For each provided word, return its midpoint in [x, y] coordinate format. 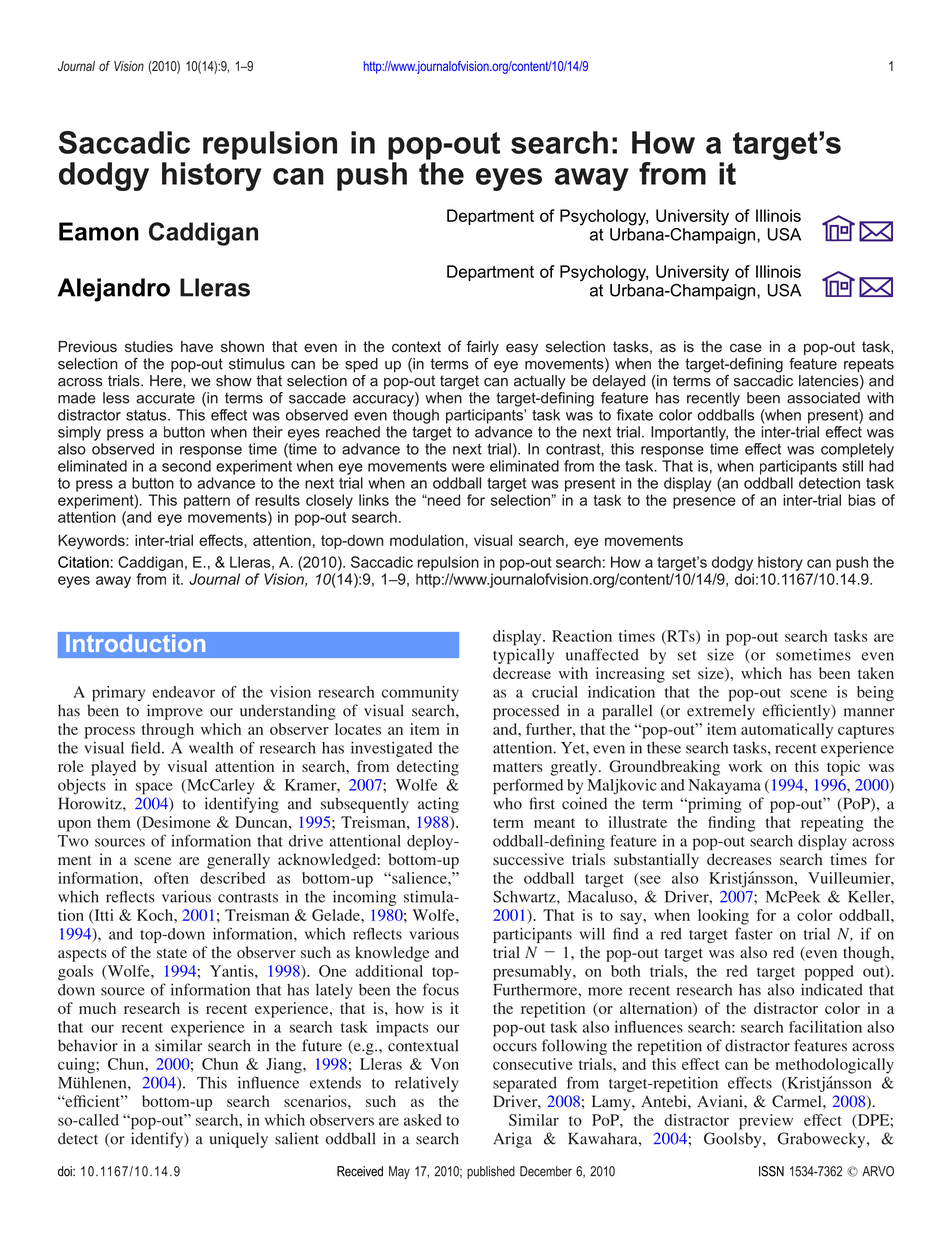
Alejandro [114, 290]
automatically [787, 731]
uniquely [238, 1140]
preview [766, 1122]
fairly [482, 347]
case [746, 347]
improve [175, 712]
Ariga [512, 1140]
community [420, 693]
